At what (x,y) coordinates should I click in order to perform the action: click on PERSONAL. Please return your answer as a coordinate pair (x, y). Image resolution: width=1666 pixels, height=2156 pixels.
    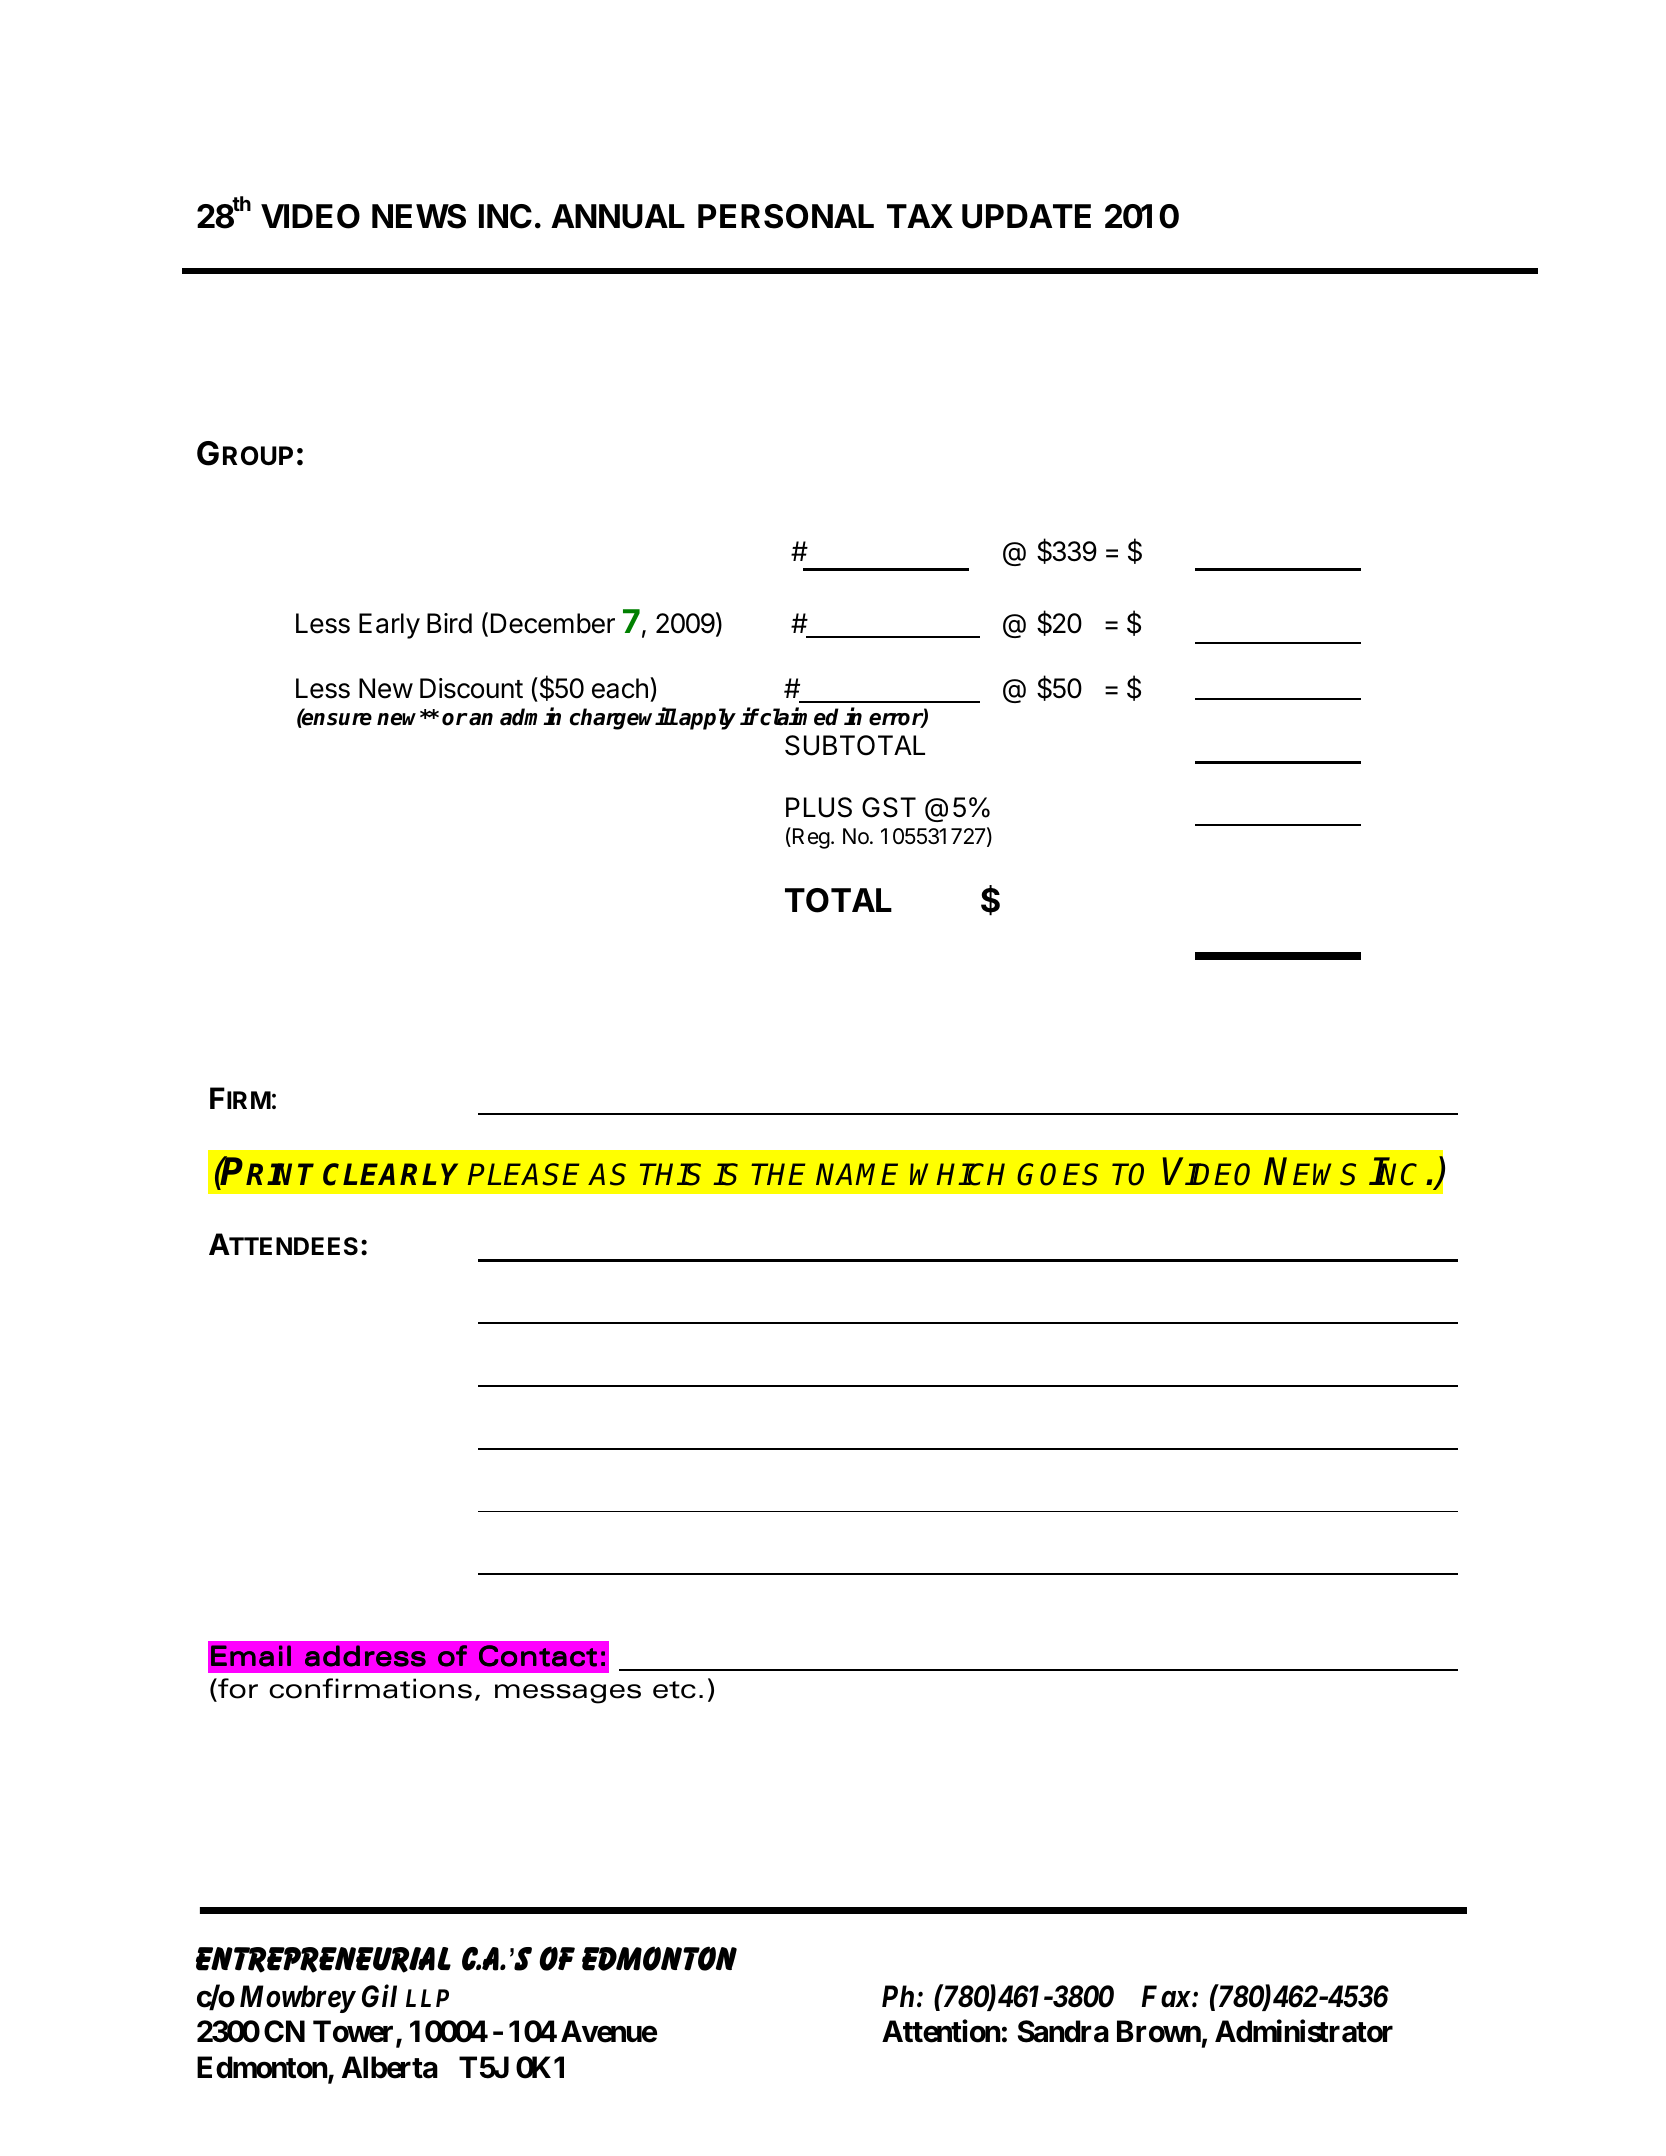
    Looking at the image, I should click on (786, 216).
